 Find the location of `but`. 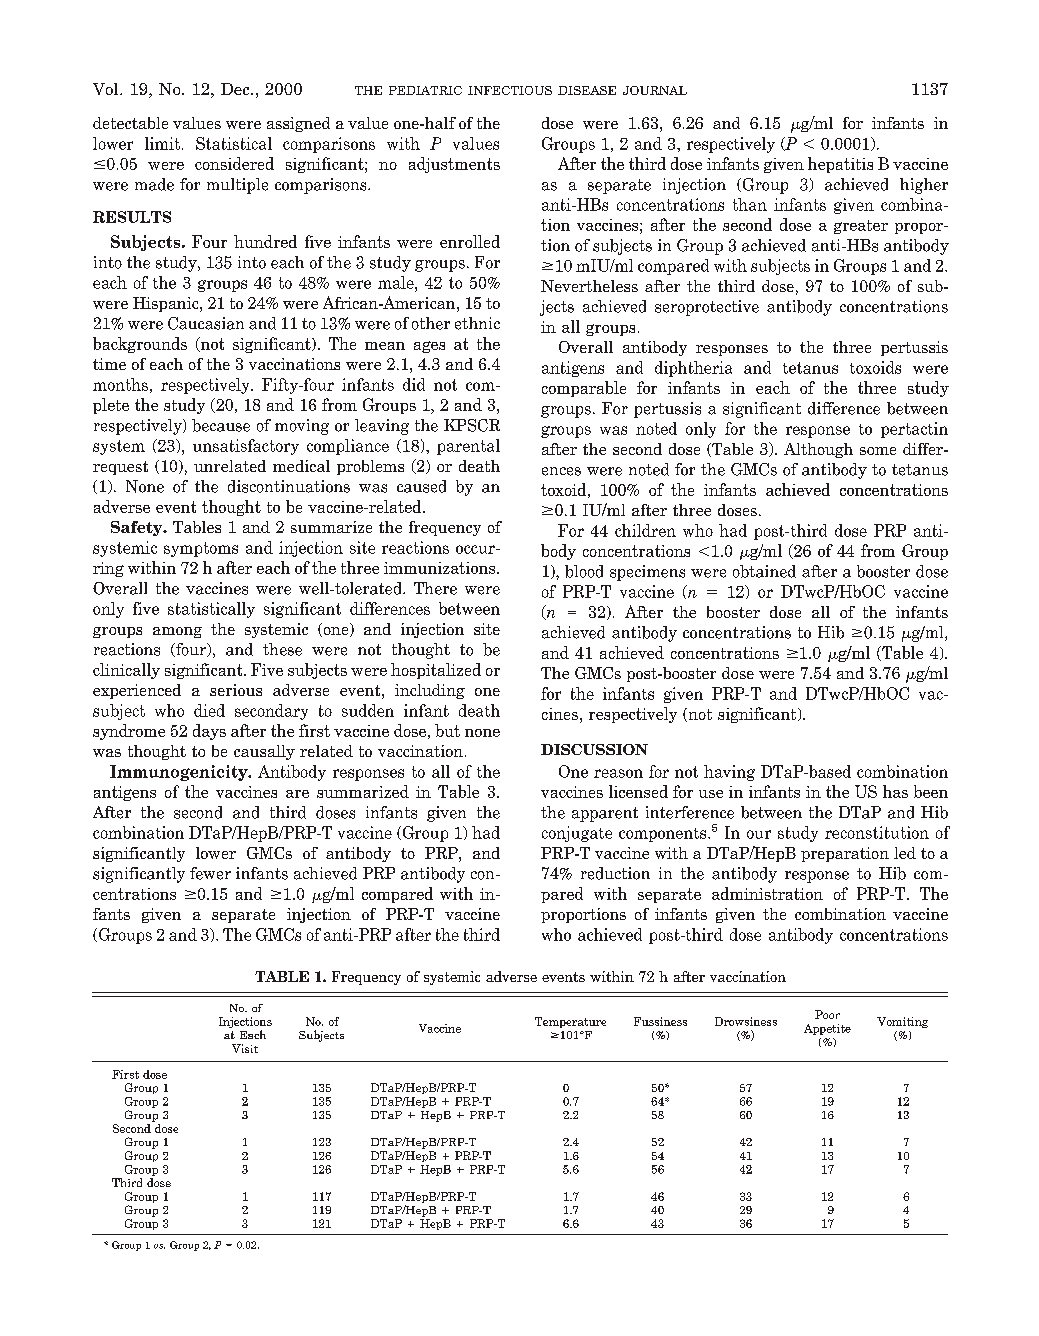

but is located at coordinates (447, 730).
